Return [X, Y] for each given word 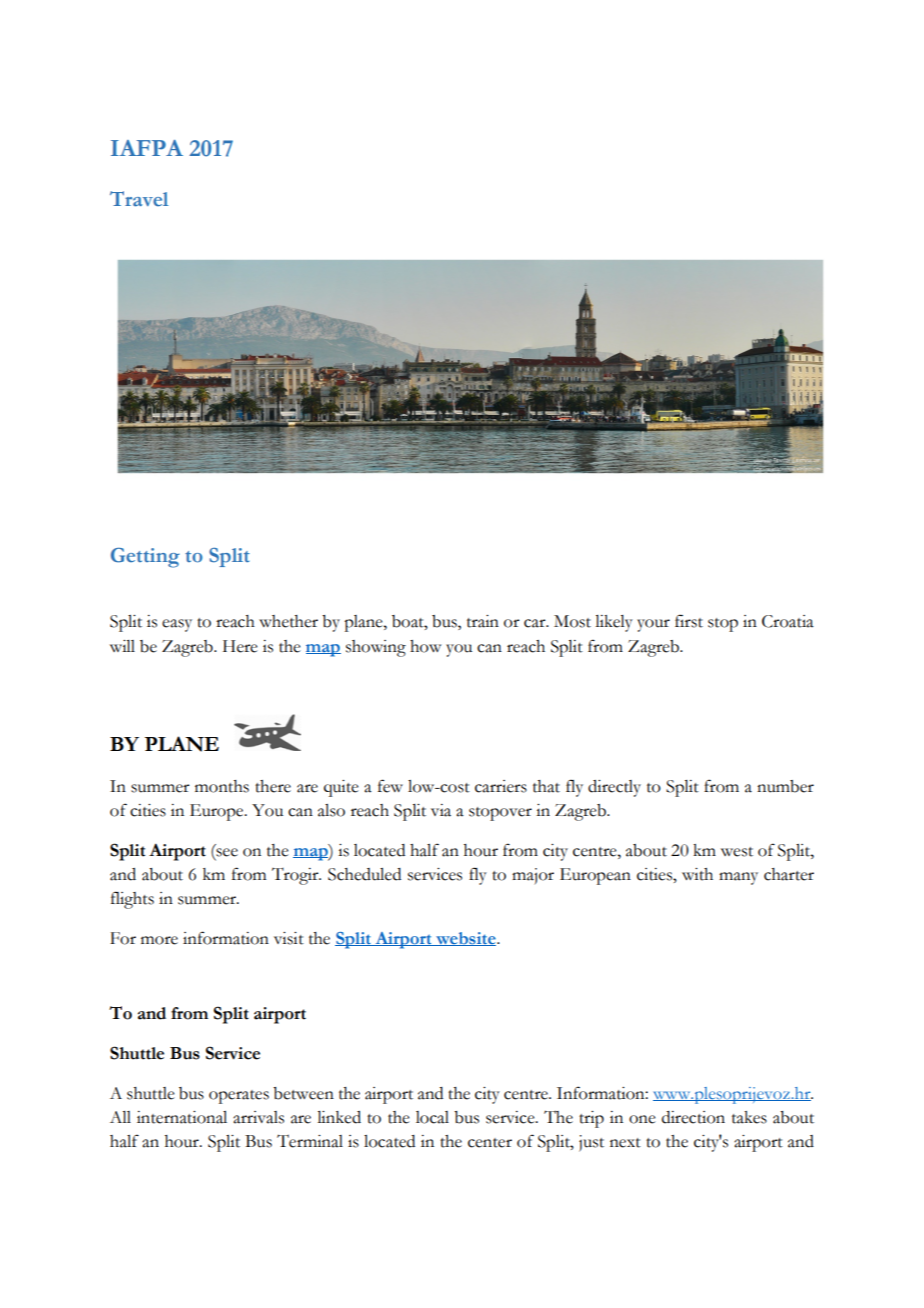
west [737, 852]
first [689, 621]
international [182, 1117]
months [222, 786]
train [483, 621]
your [653, 625]
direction [693, 1117]
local [432, 1117]
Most [572, 621]
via [441, 810]
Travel [139, 199]
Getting [145, 558]
